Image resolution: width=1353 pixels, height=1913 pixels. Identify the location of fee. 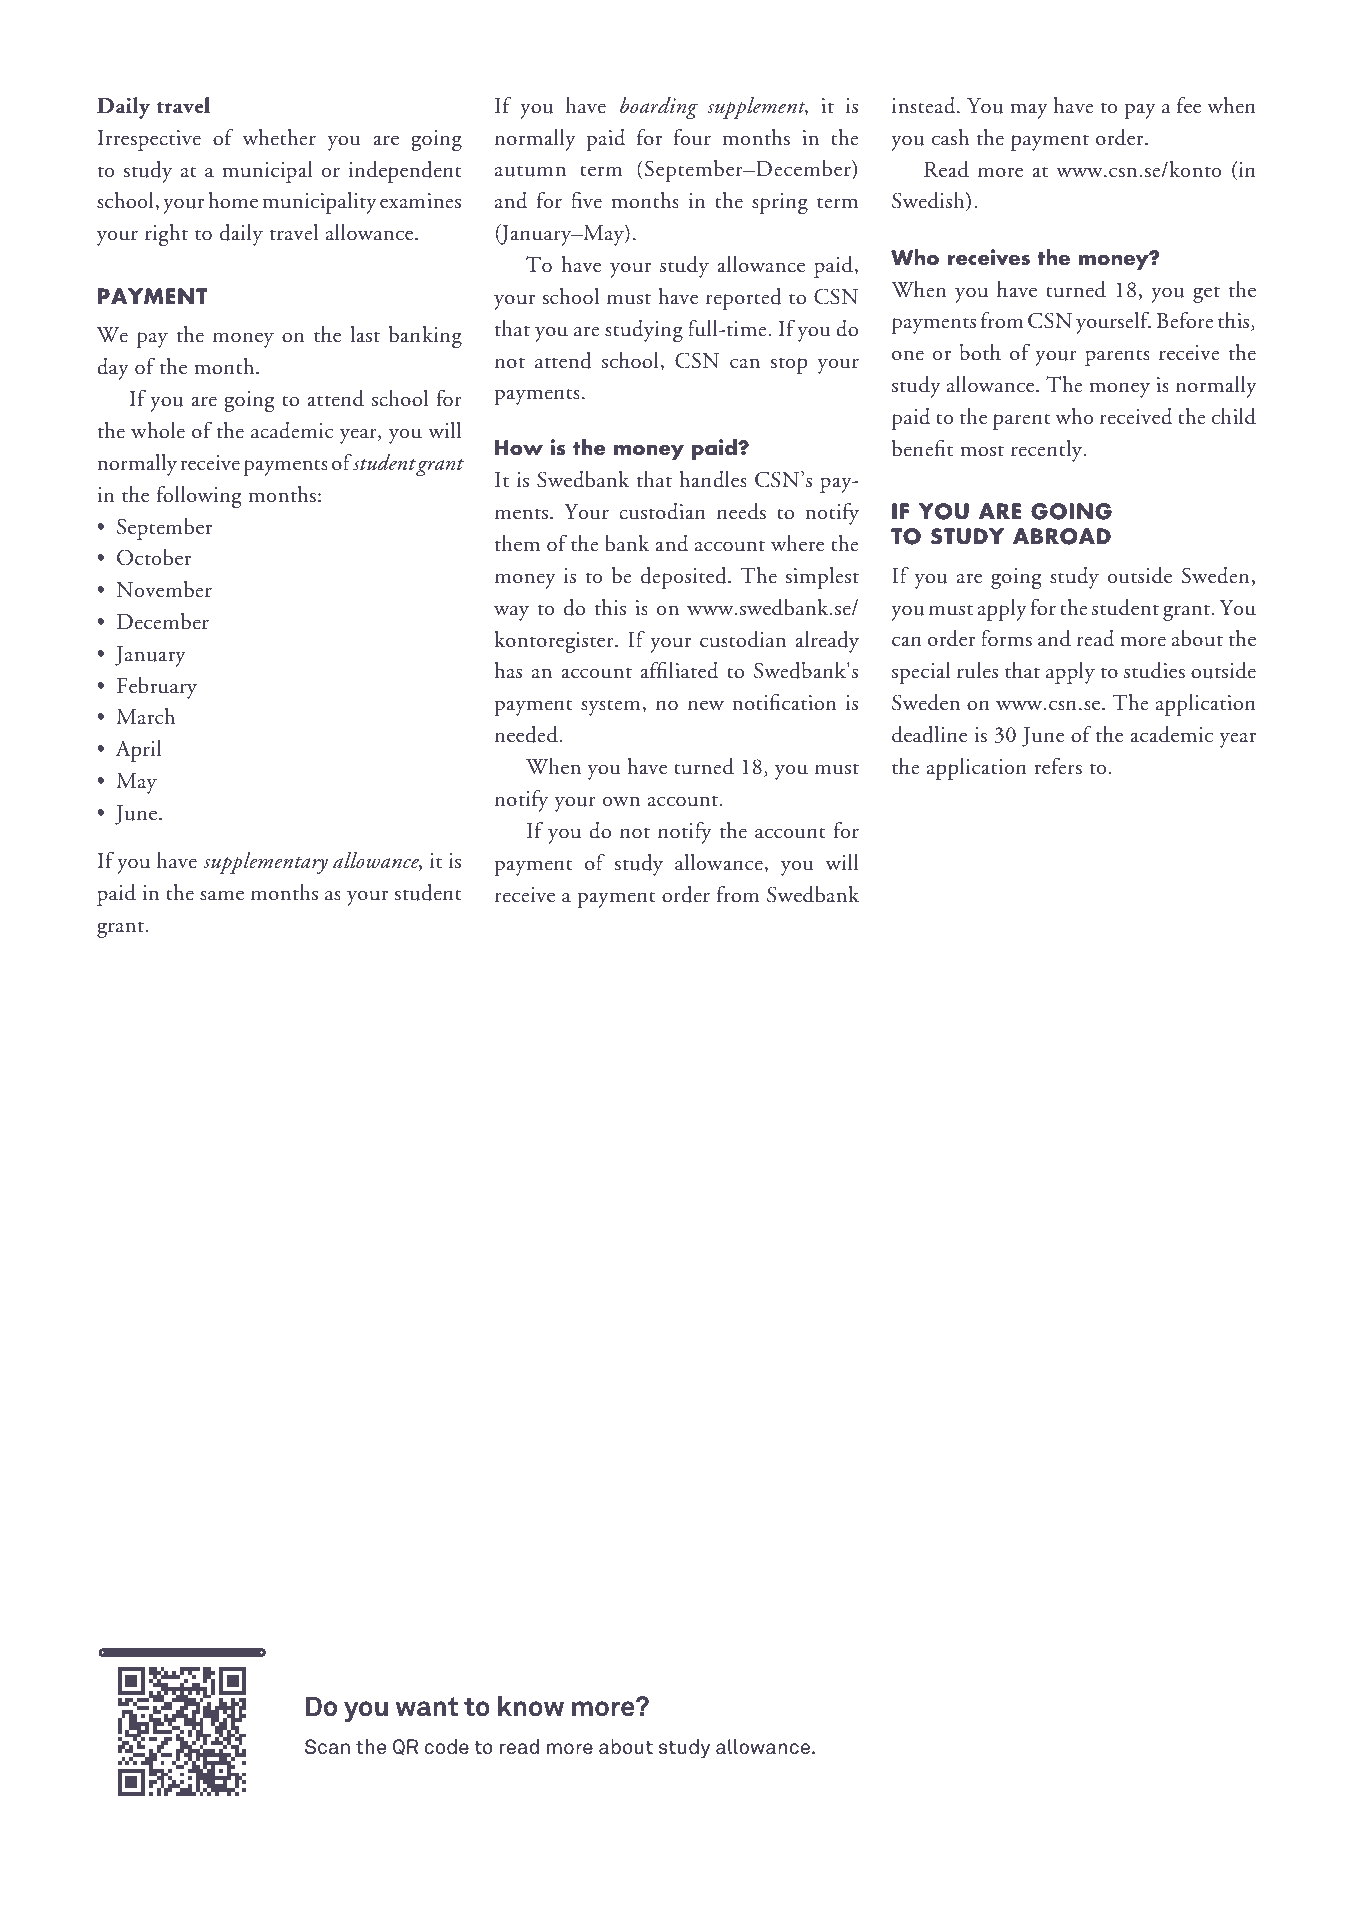
(1189, 105).
